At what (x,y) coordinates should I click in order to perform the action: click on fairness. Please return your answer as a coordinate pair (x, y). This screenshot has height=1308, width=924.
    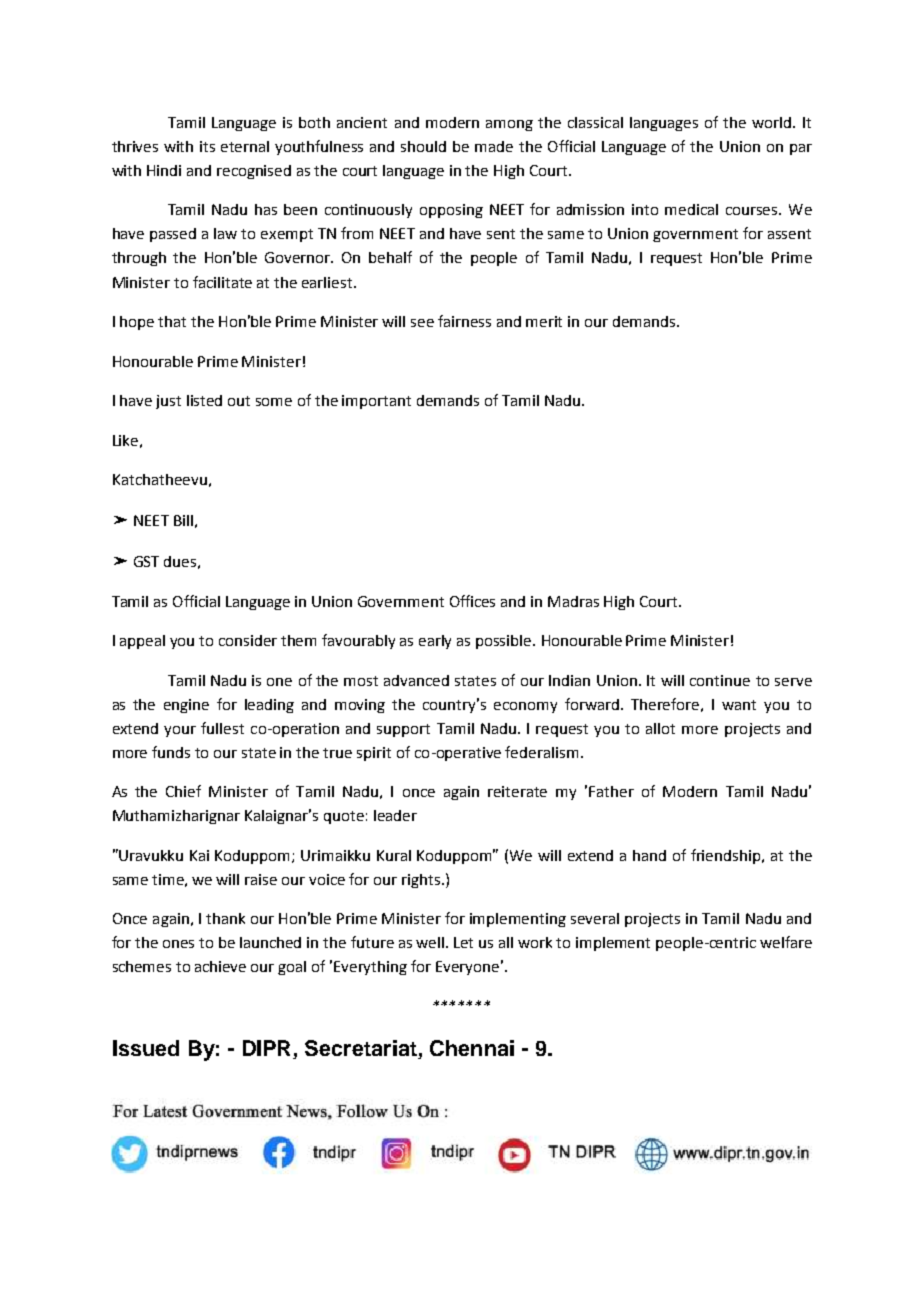
    Looking at the image, I should click on (464, 321).
